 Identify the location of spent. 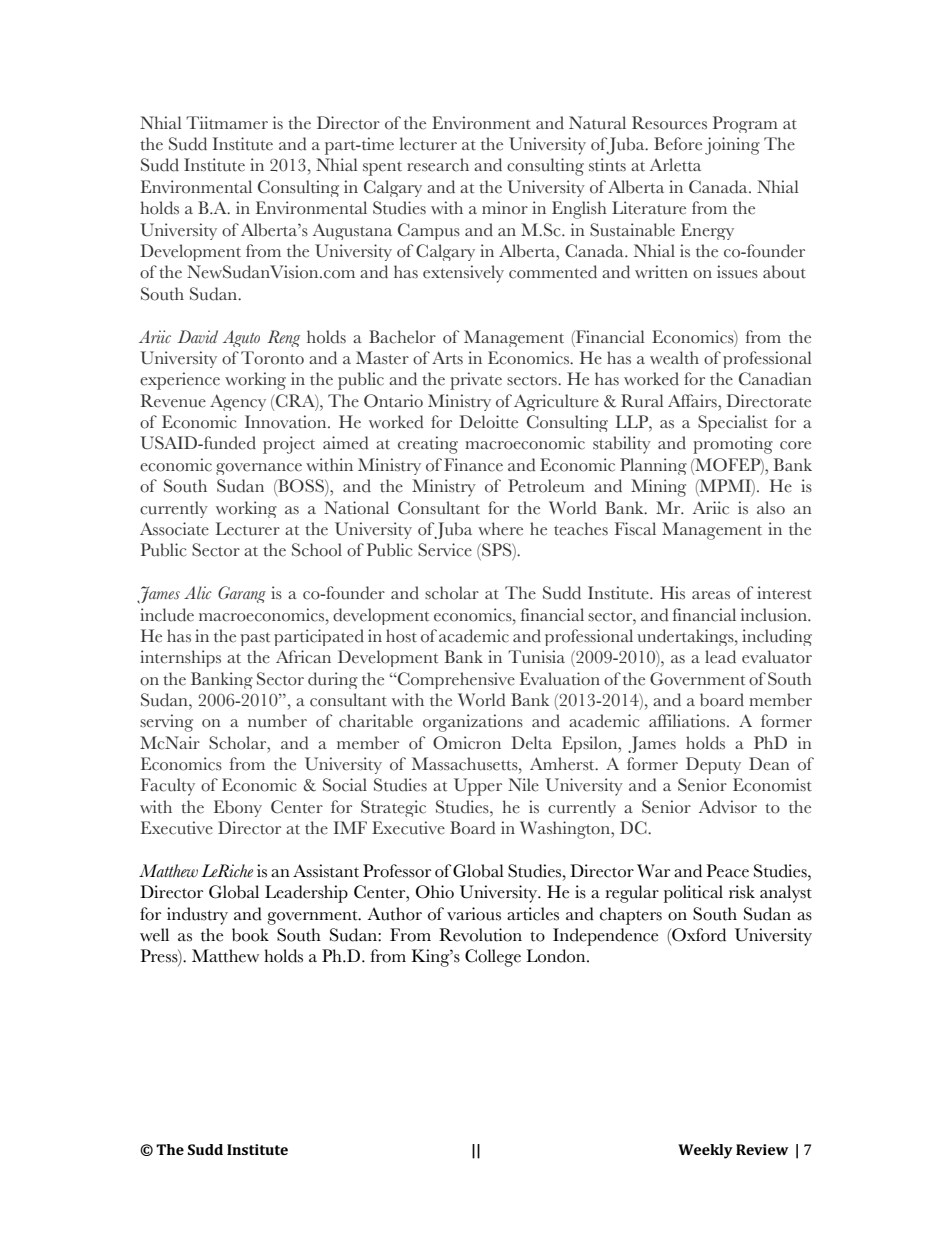
(382, 168).
